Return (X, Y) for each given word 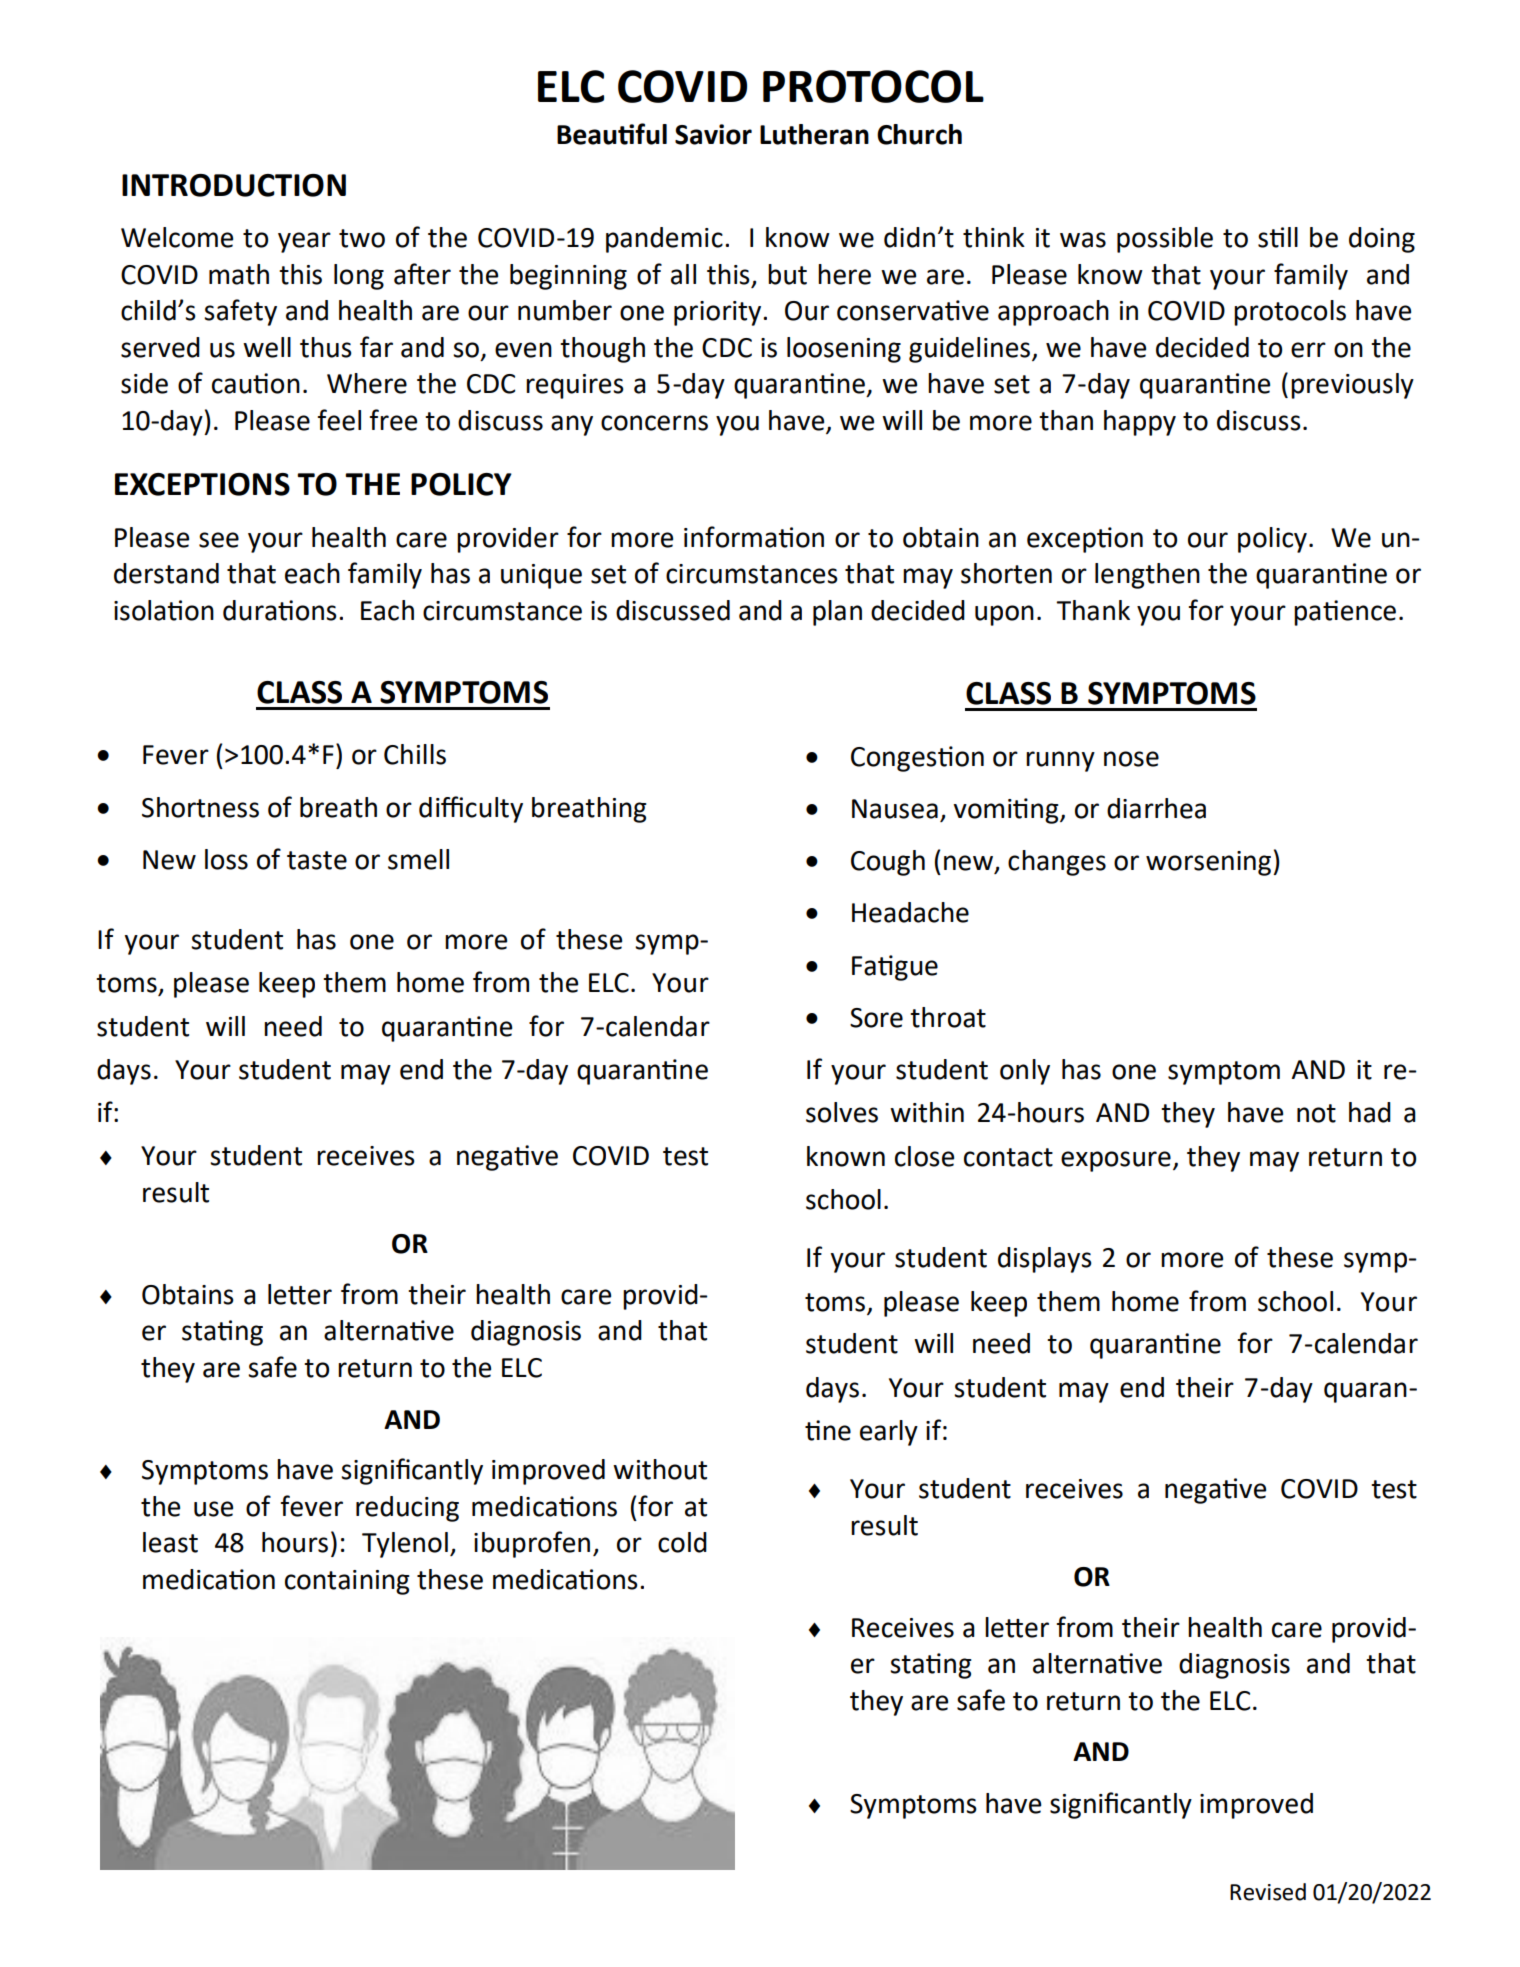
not (1316, 1113)
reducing (407, 1509)
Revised (1268, 1892)
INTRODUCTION (234, 185)
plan (837, 613)
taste (317, 860)
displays (1045, 1260)
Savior (713, 134)
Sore (876, 1018)
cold (682, 1542)
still (1278, 237)
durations (280, 610)
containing (347, 1582)
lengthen (1147, 576)
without (660, 1469)
